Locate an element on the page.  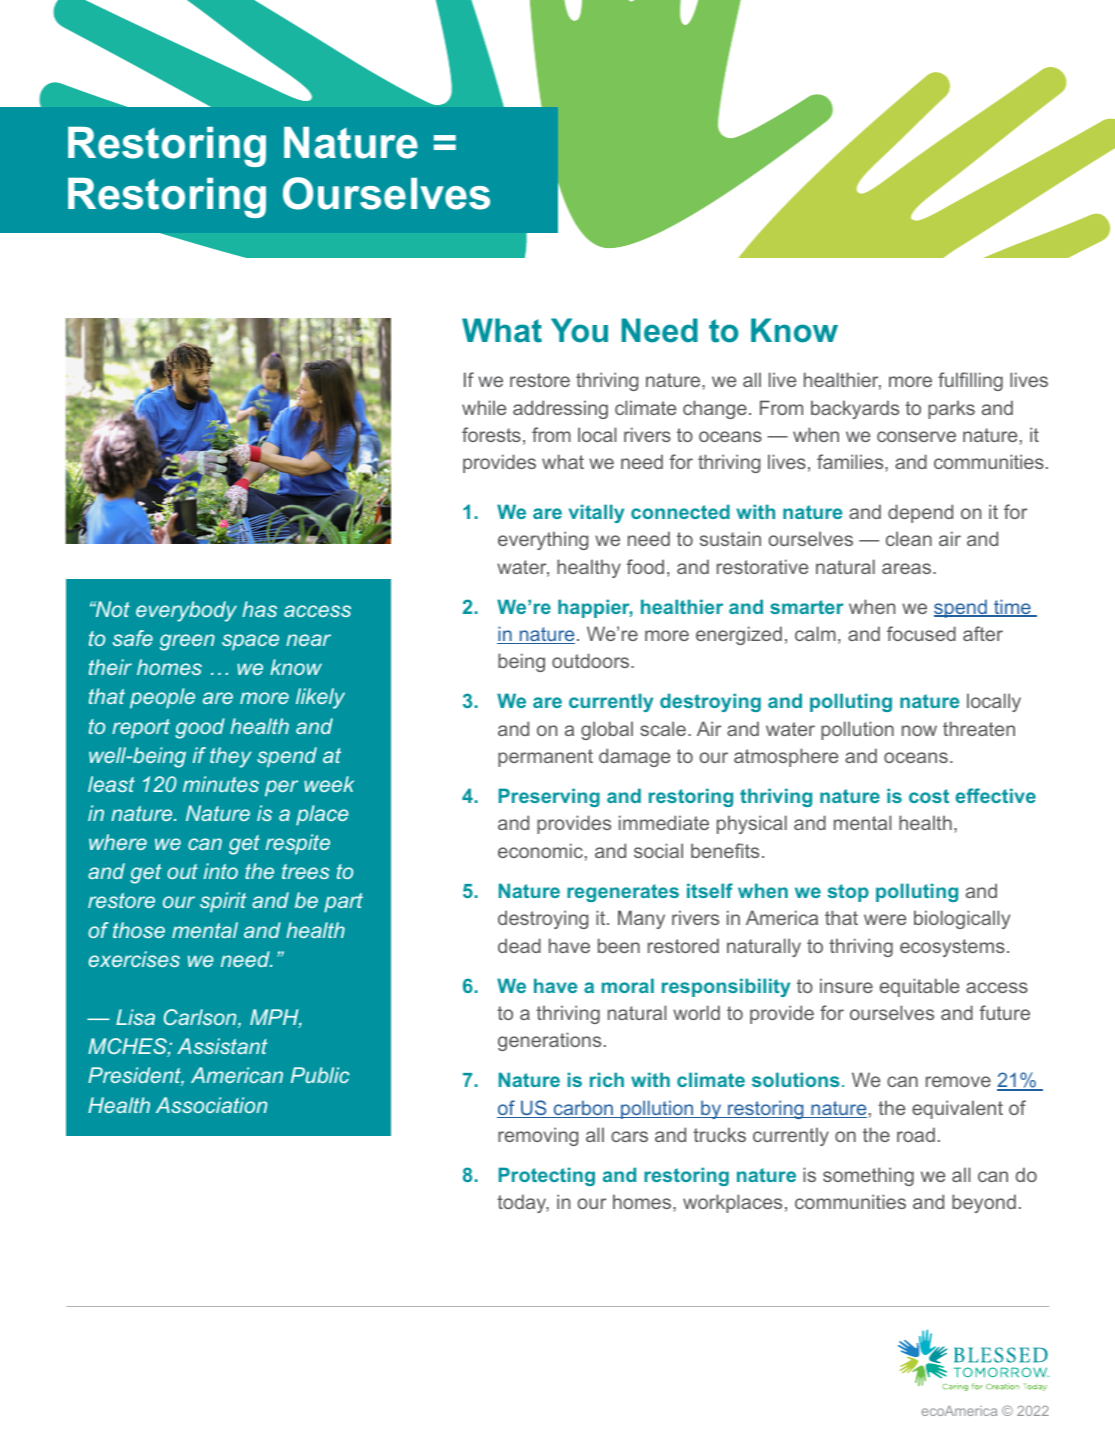
they is located at coordinates (230, 757).
